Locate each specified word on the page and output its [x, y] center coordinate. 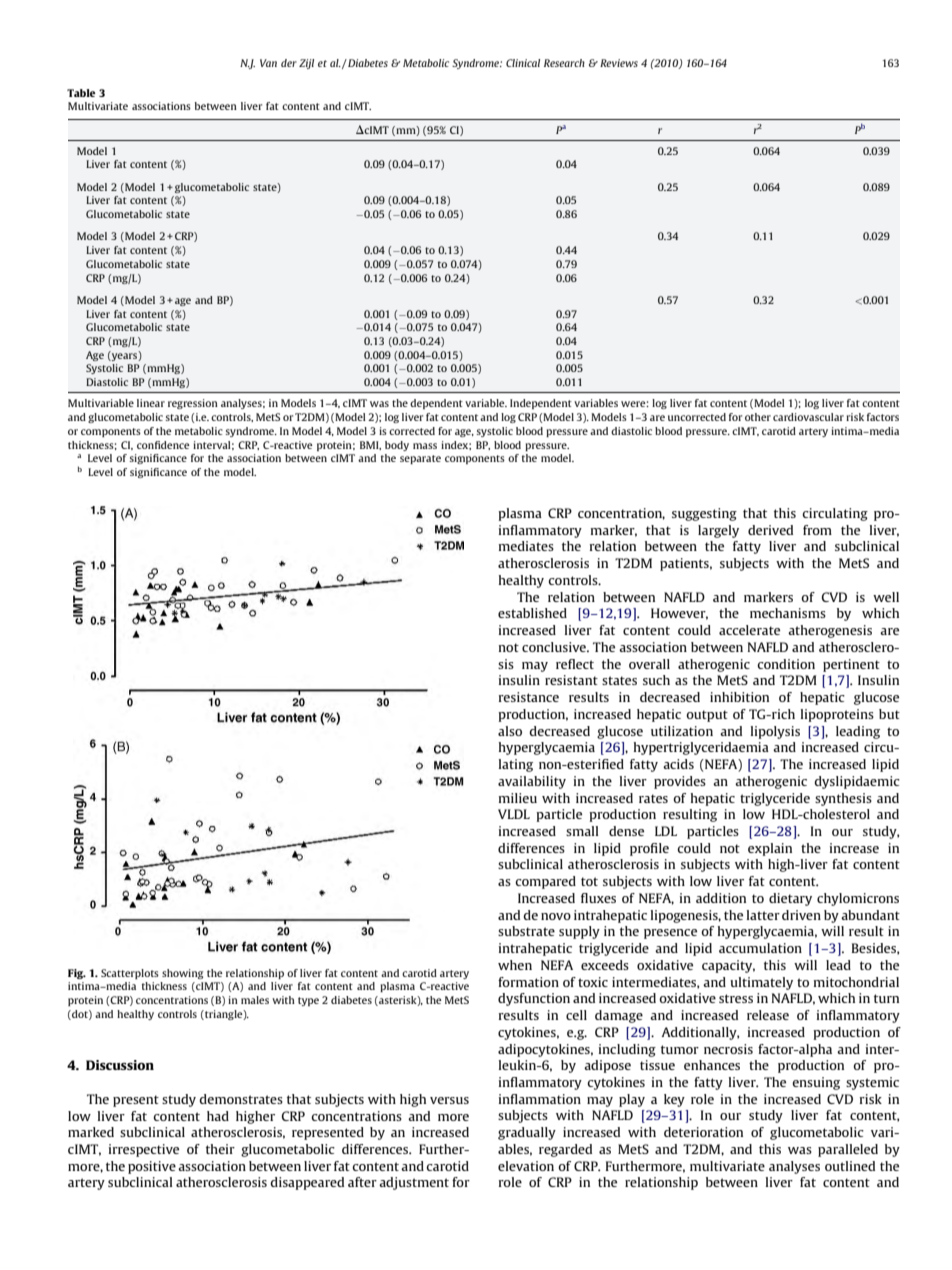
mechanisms [788, 613]
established [532, 613]
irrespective [144, 1150]
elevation [526, 1166]
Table [81, 93]
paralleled [848, 1150]
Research [564, 63]
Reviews [619, 63]
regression [193, 404]
